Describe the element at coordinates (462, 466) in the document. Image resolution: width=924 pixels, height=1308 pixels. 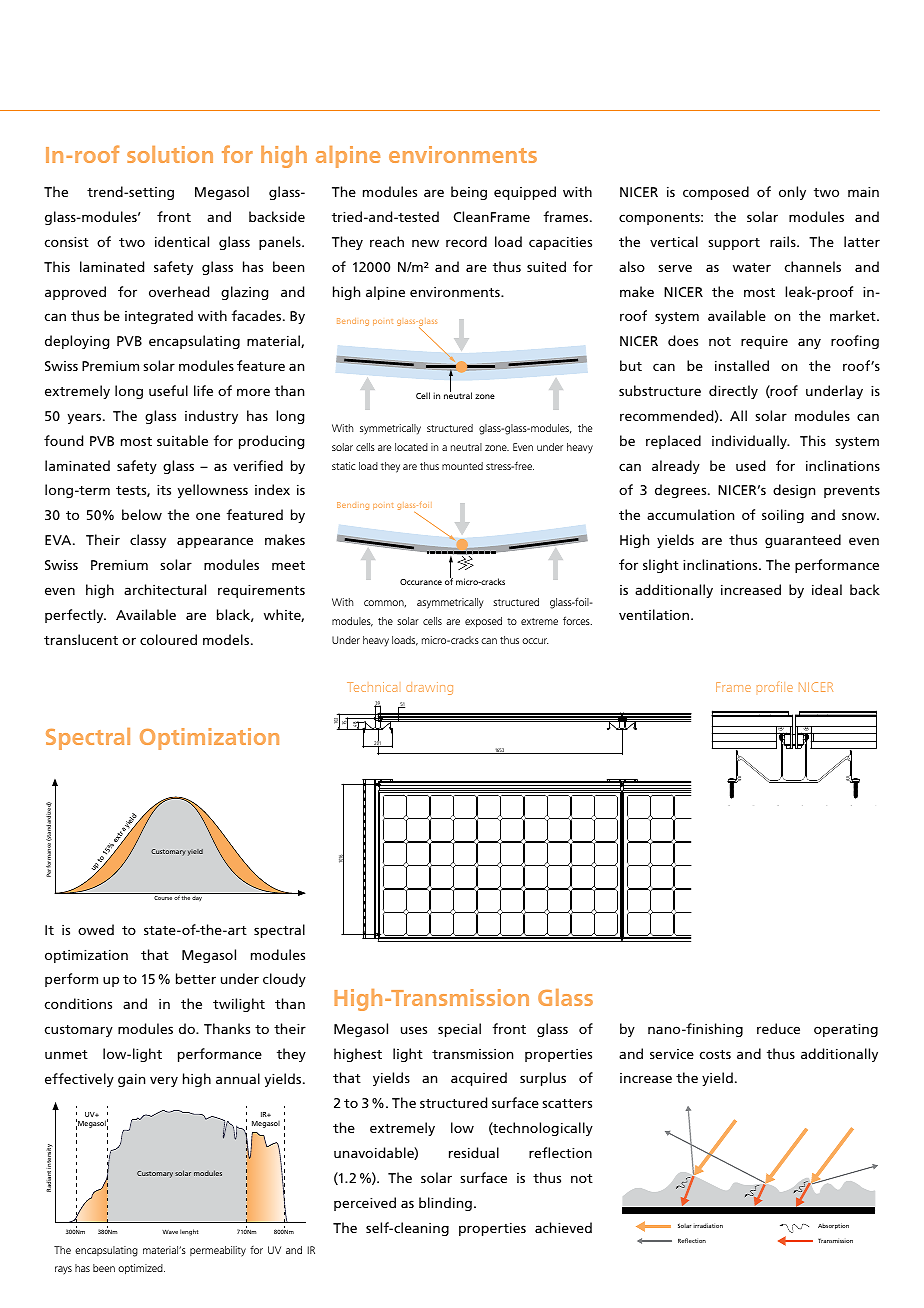
I see `mounted` at that location.
